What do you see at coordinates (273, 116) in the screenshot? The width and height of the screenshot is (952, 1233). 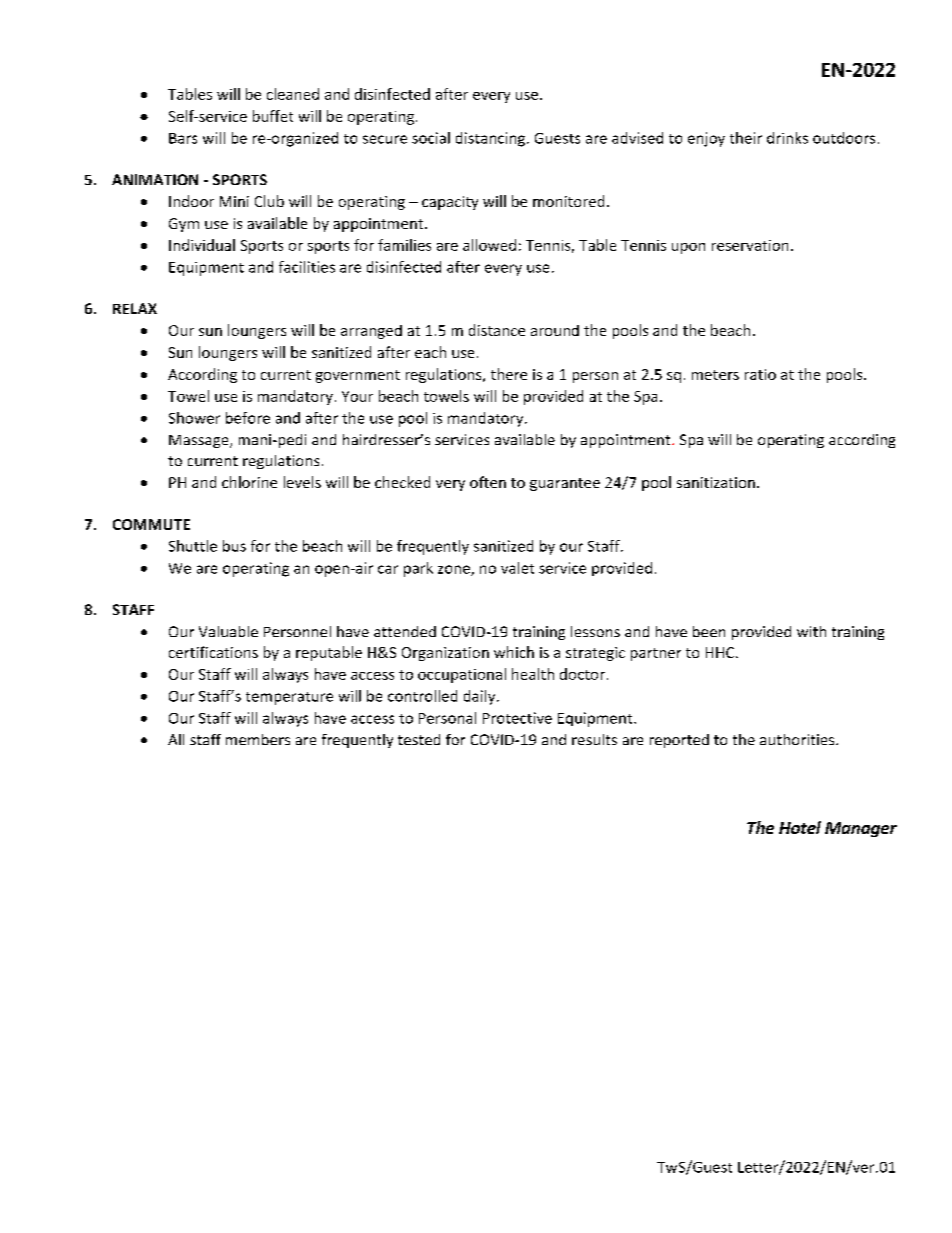 I see `buffet` at bounding box center [273, 116].
